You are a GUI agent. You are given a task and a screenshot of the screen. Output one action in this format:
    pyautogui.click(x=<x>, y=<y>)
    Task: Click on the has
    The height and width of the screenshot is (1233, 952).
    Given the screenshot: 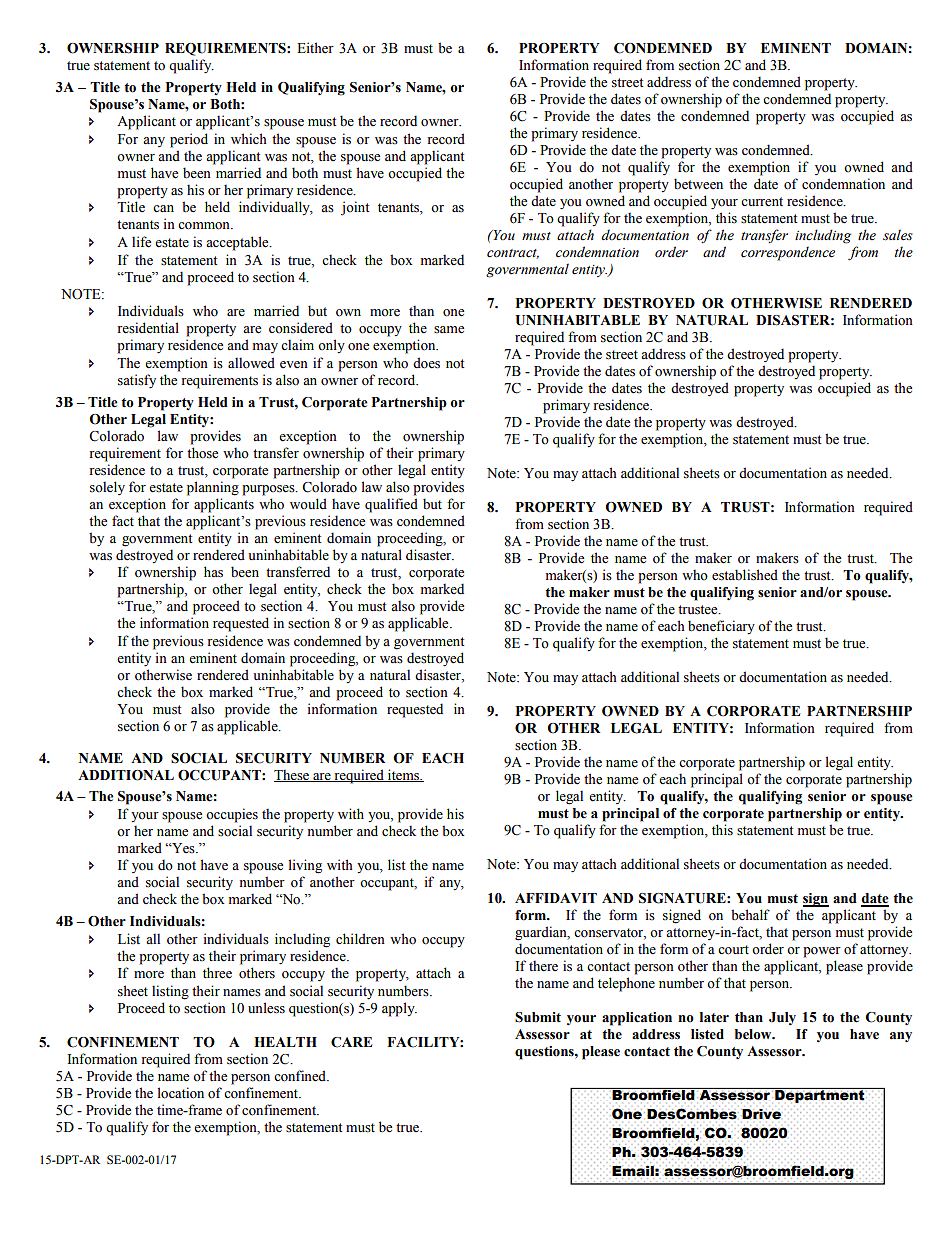 What is the action you would take?
    pyautogui.click(x=213, y=572)
